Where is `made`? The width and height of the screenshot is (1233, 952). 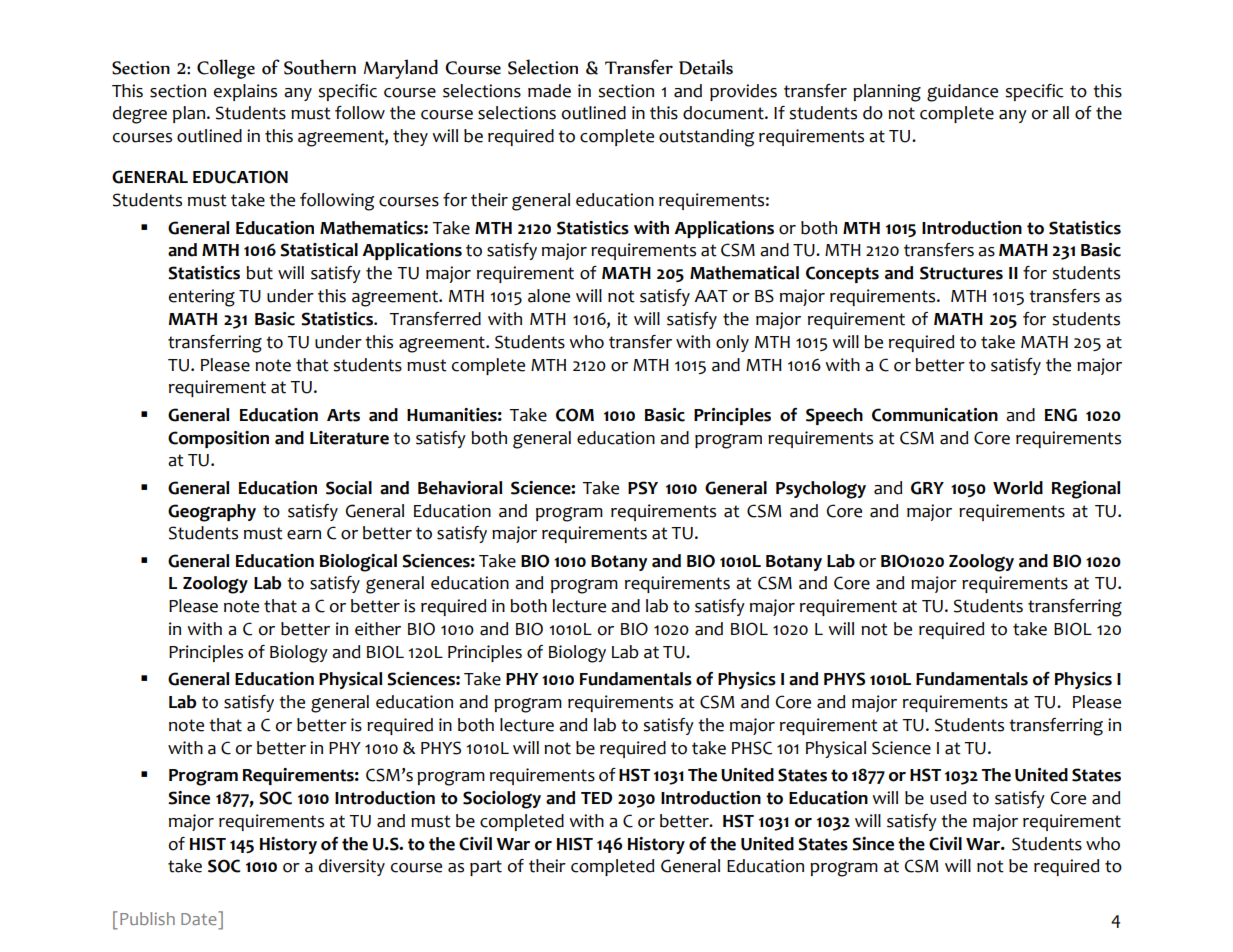 made is located at coordinates (549, 91).
